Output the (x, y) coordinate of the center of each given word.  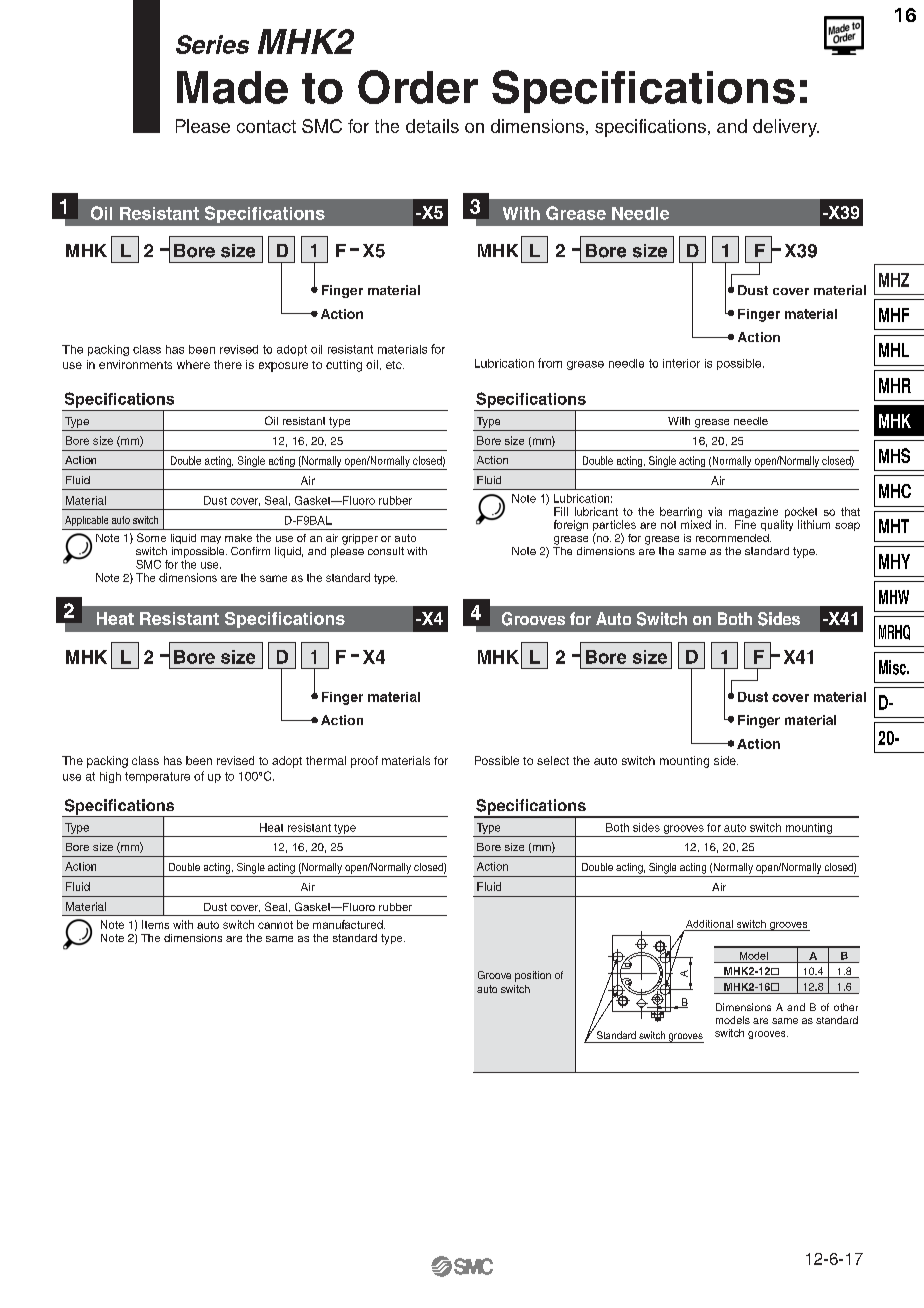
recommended (733, 538)
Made (232, 87)
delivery (786, 128)
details (432, 126)
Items (155, 924)
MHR (895, 385)
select (553, 760)
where (193, 364)
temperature (157, 777)
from (550, 363)
